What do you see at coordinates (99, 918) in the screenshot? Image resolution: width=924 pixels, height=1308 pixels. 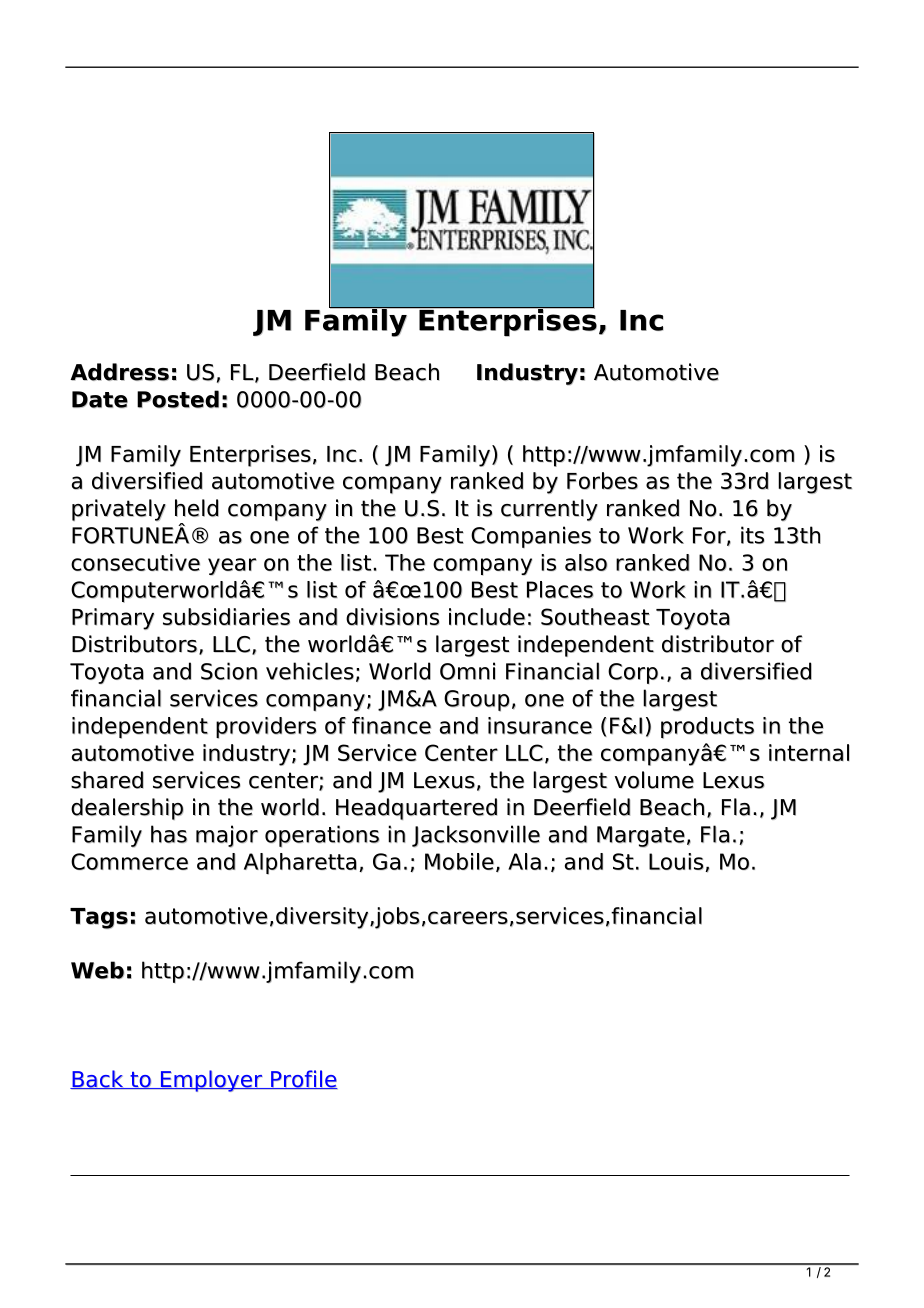 I see `Tags` at bounding box center [99, 918].
